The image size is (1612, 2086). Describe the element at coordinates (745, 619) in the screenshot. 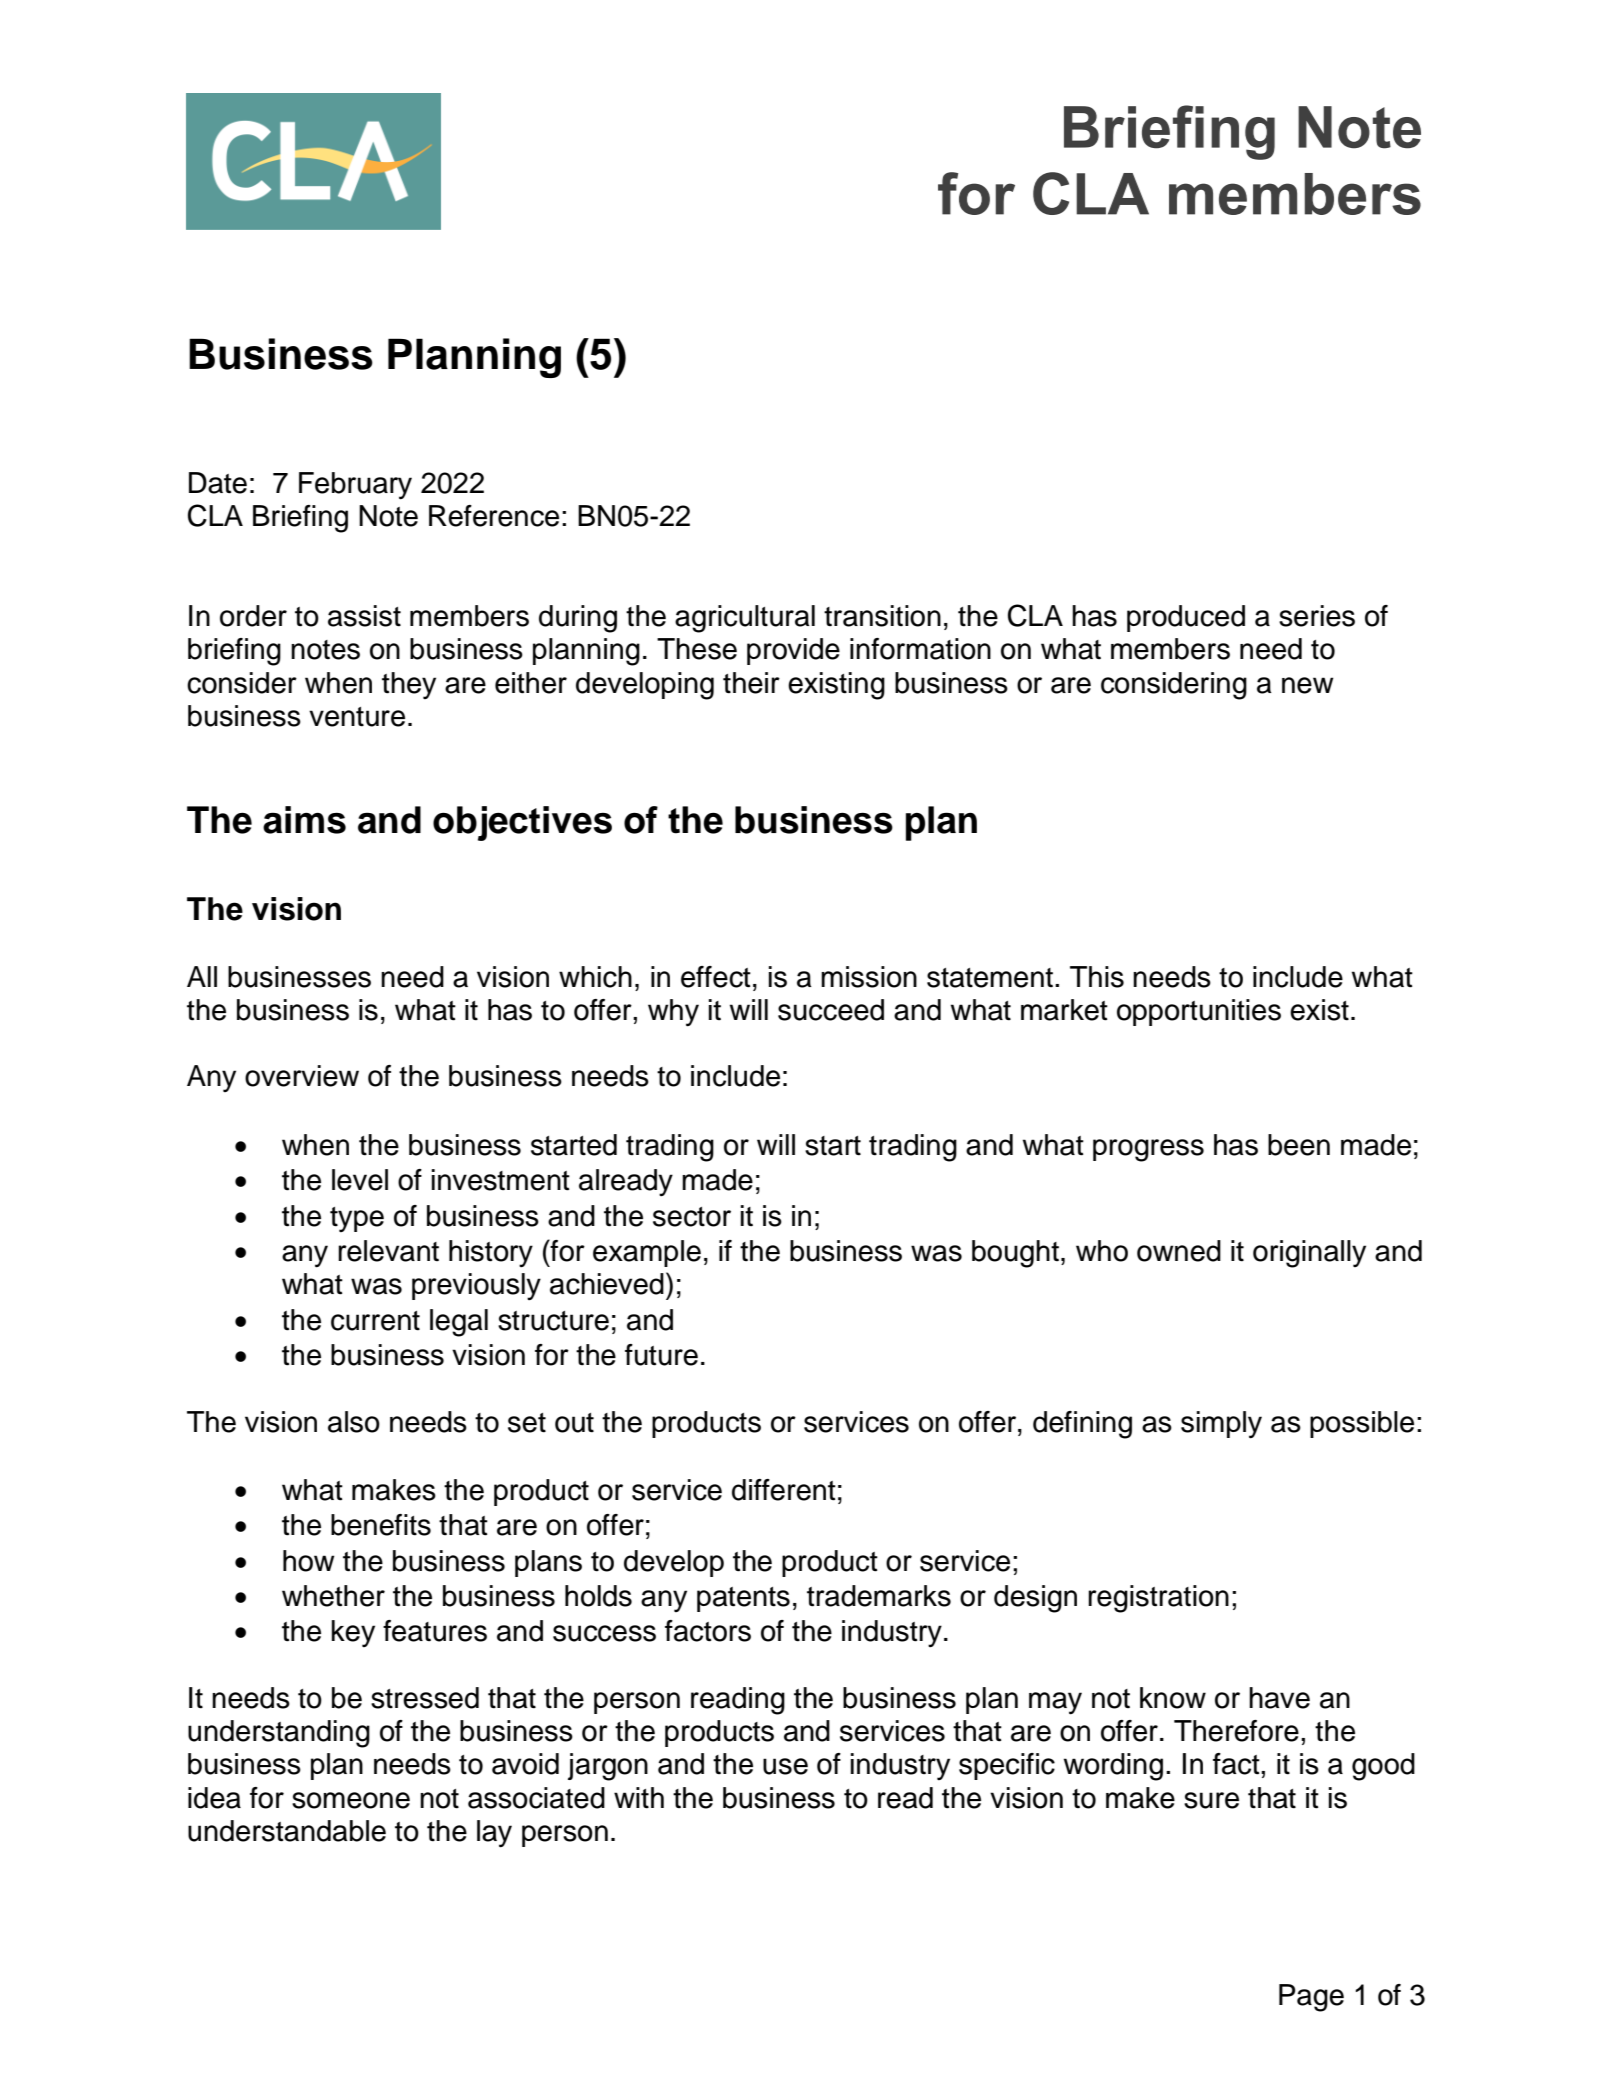

I see `agricultural` at that location.
